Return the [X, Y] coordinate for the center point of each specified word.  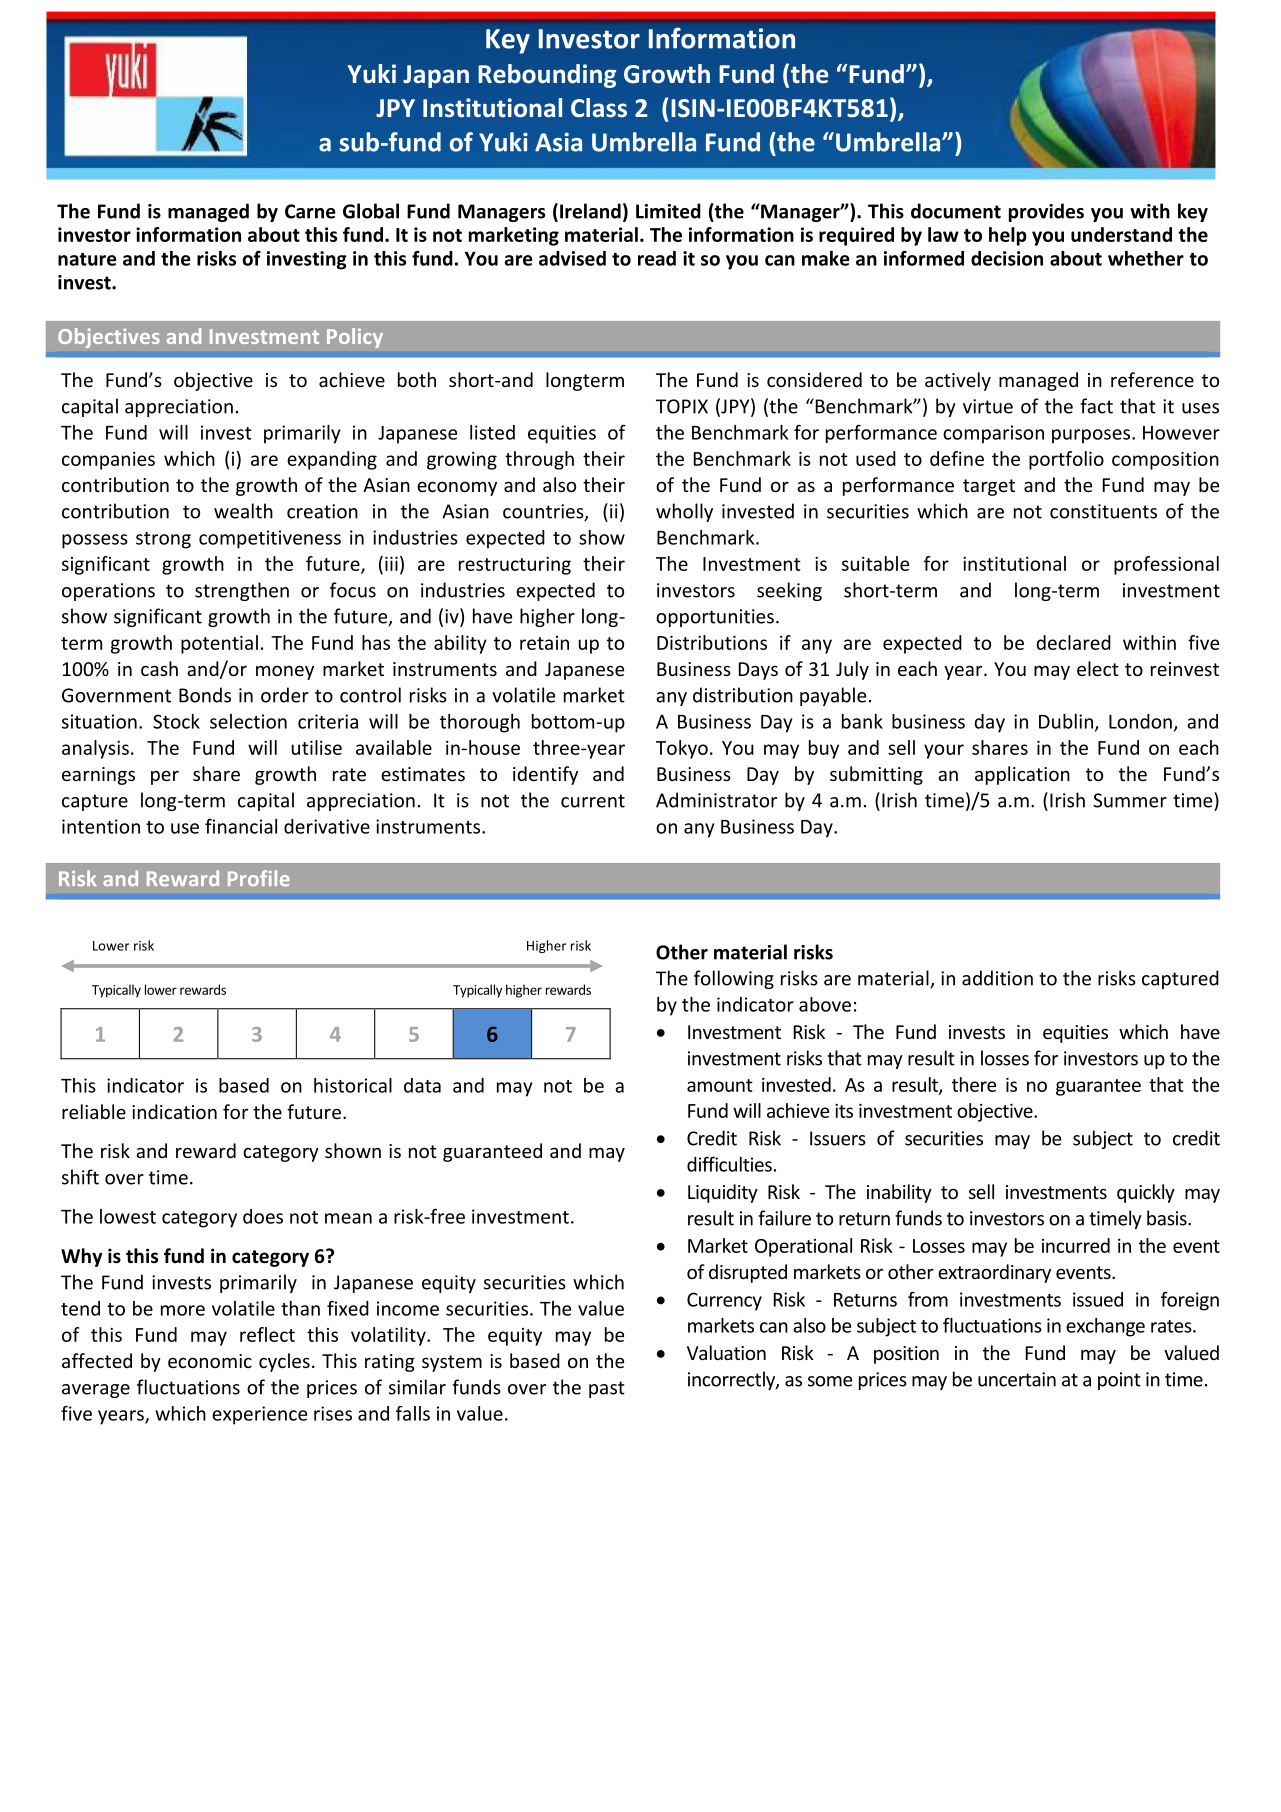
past [607, 1389]
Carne [310, 211]
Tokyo [682, 749]
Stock [176, 721]
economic [210, 1361]
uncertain [1017, 1379]
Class [599, 108]
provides [1046, 212]
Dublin [1066, 721]
